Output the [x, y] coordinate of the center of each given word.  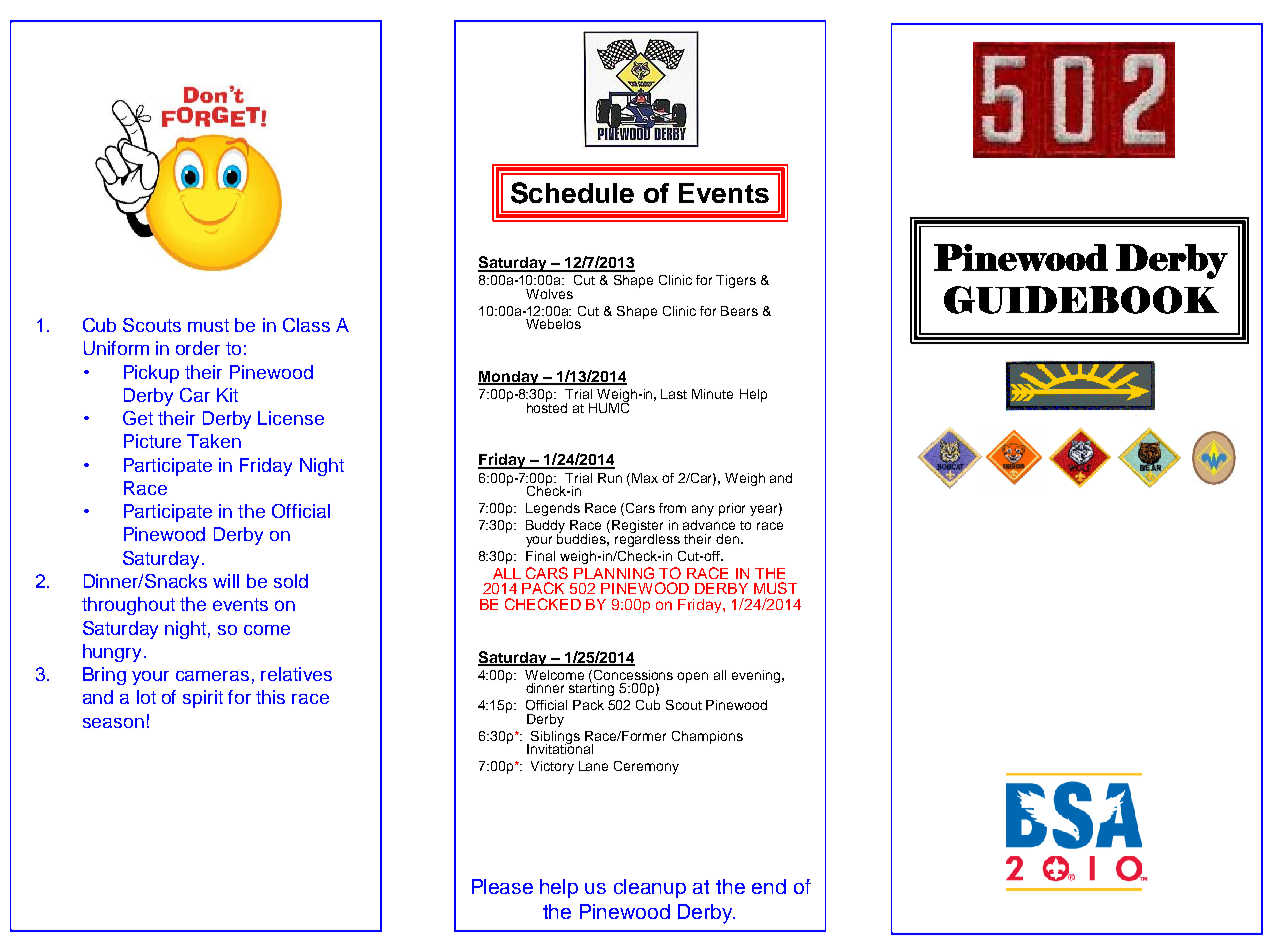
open [692, 677]
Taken [214, 441]
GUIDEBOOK [1081, 300]
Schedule [572, 193]
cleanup [650, 888]
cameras [212, 676]
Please [502, 886]
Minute [712, 394]
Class [306, 325]
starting [591, 688]
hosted [547, 406]
